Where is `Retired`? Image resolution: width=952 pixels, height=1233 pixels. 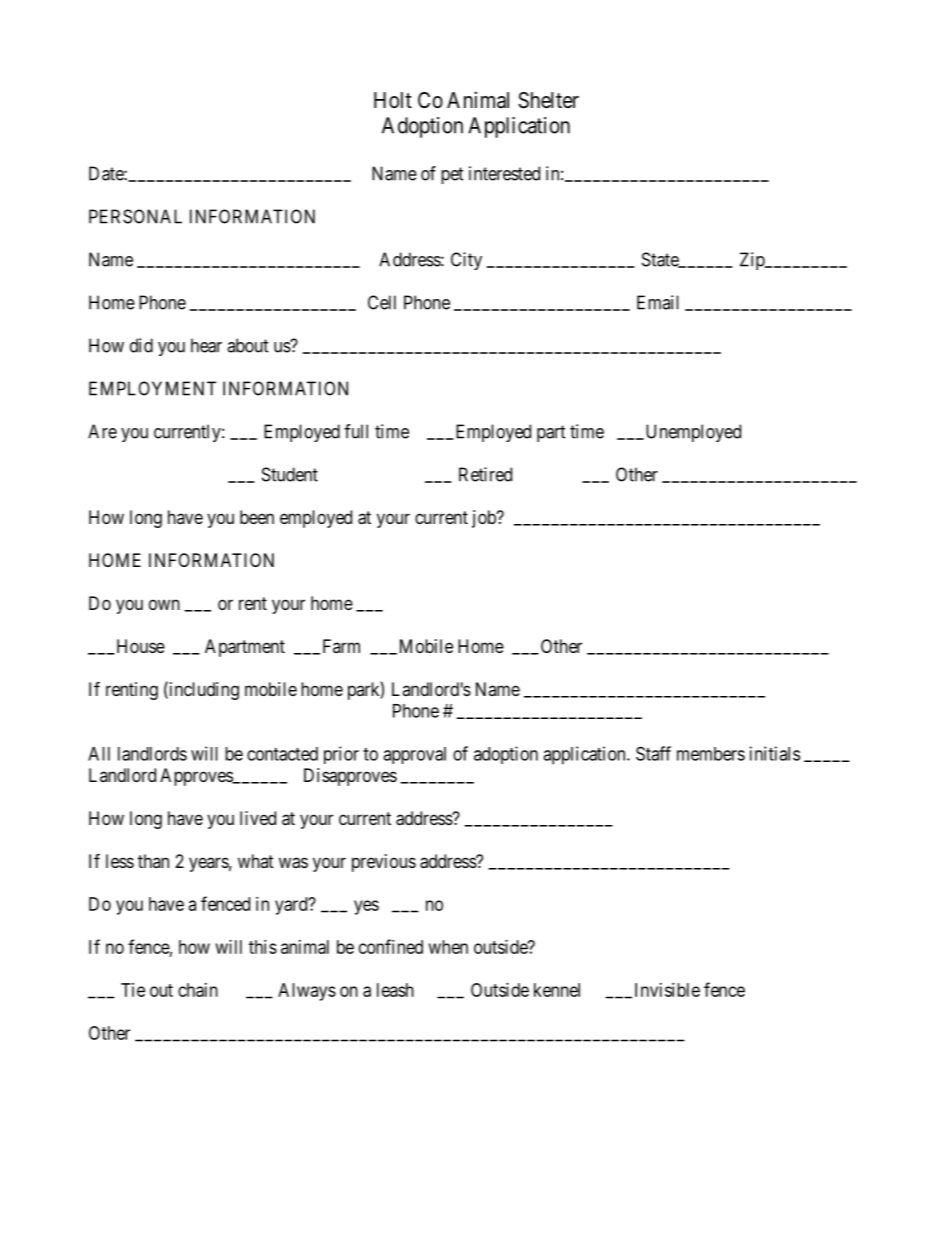 Retired is located at coordinates (485, 474).
